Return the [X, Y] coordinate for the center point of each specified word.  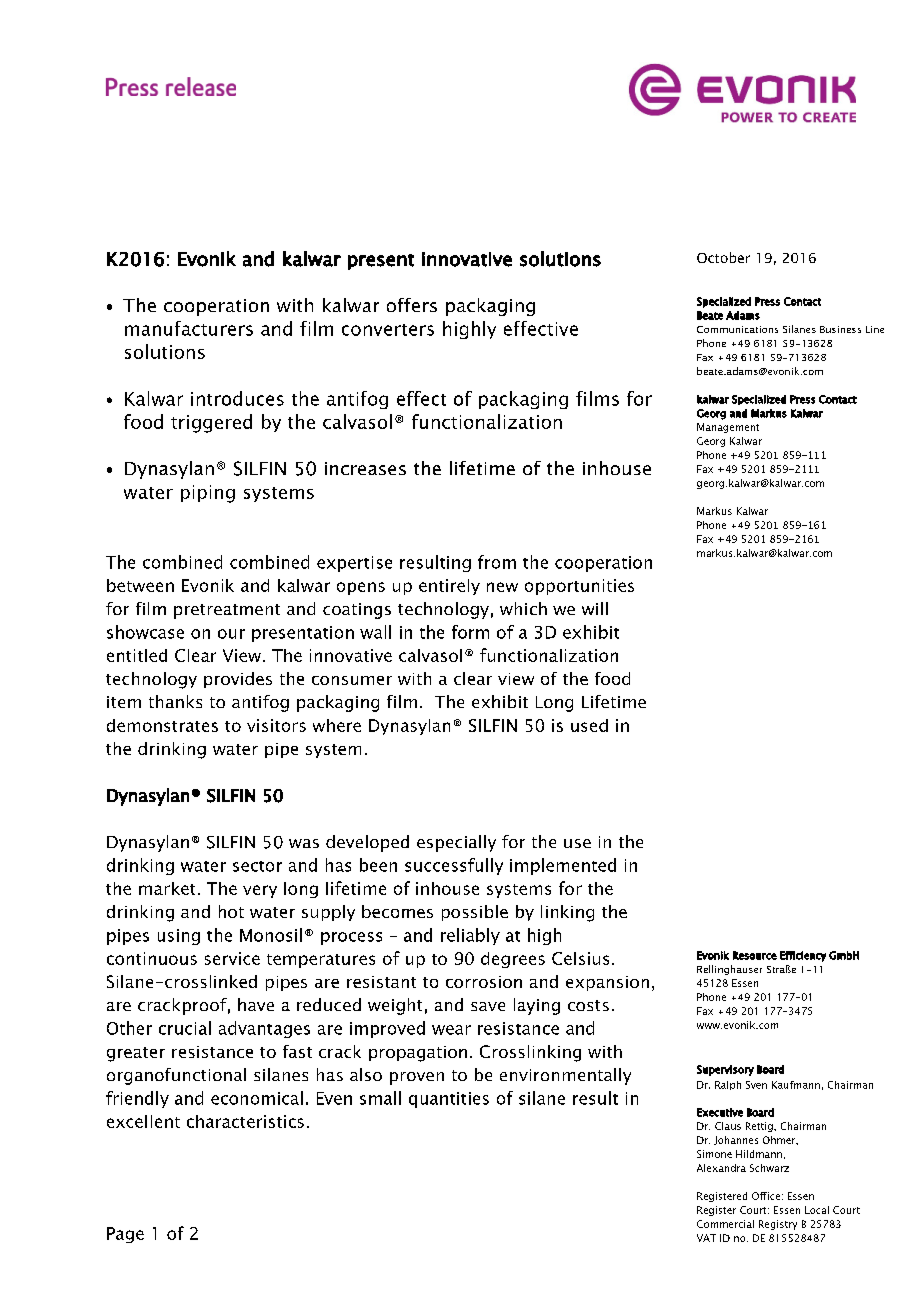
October [723, 257]
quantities [449, 1100]
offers [412, 305]
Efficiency [803, 956]
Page [125, 1235]
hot [231, 911]
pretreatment [227, 611]
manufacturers [189, 328]
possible [475, 913]
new [502, 587]
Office [766, 1196]
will [595, 608]
